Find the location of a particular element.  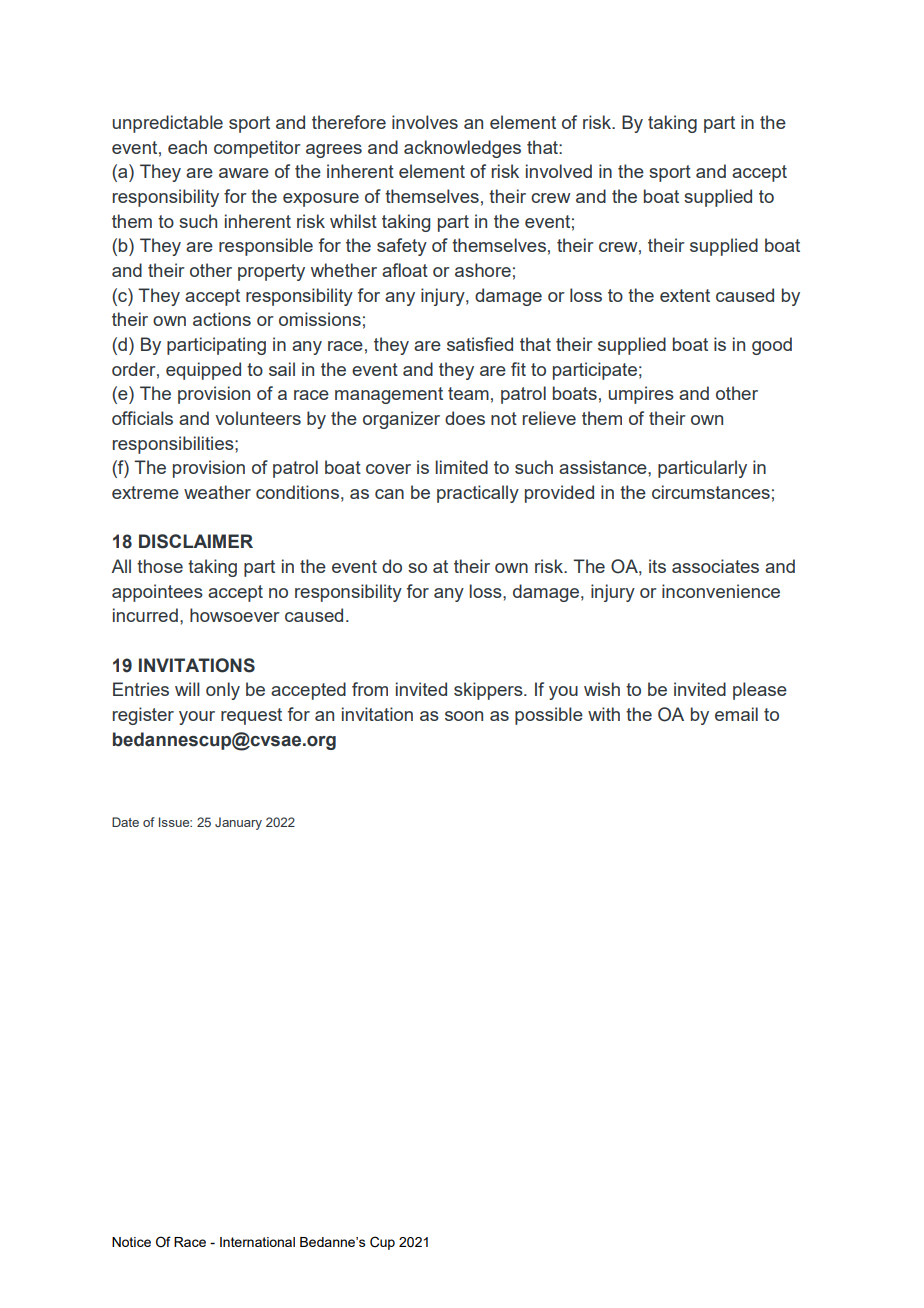

associates is located at coordinates (715, 566).
